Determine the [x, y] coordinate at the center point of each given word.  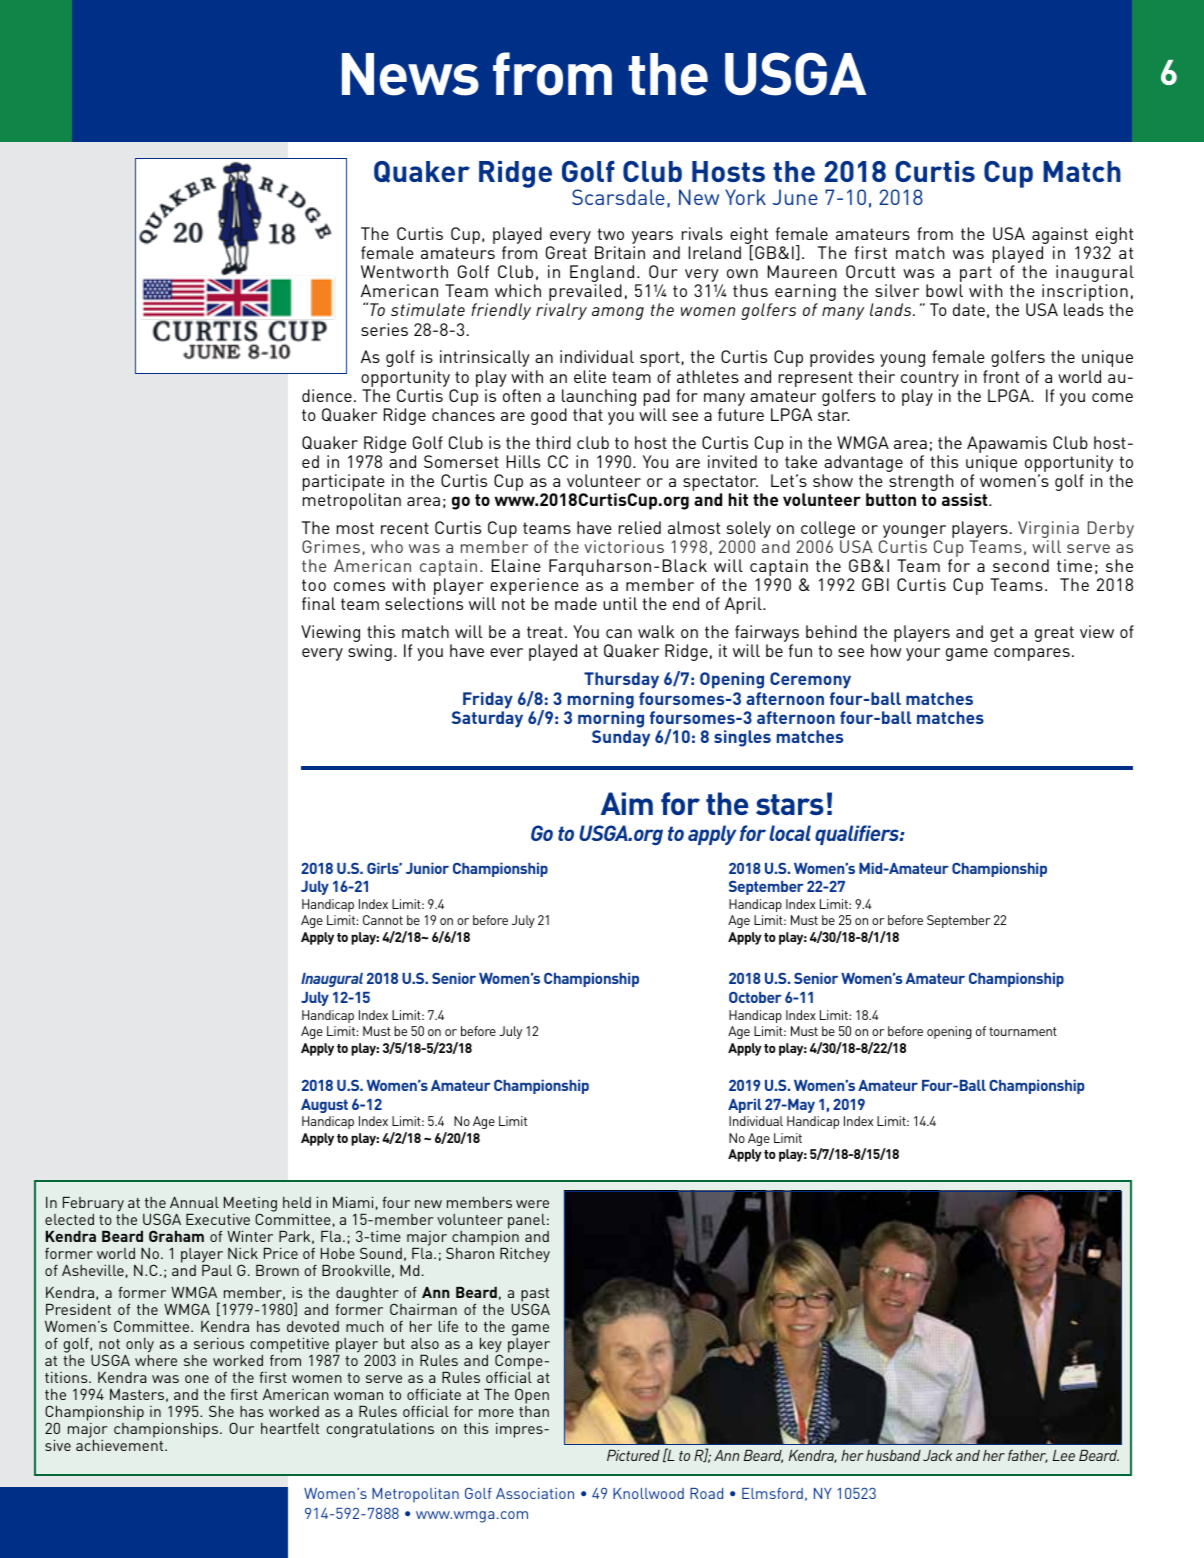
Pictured [633, 1455]
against [1060, 237]
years [652, 239]
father [1028, 1456]
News [410, 74]
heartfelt [290, 1428]
